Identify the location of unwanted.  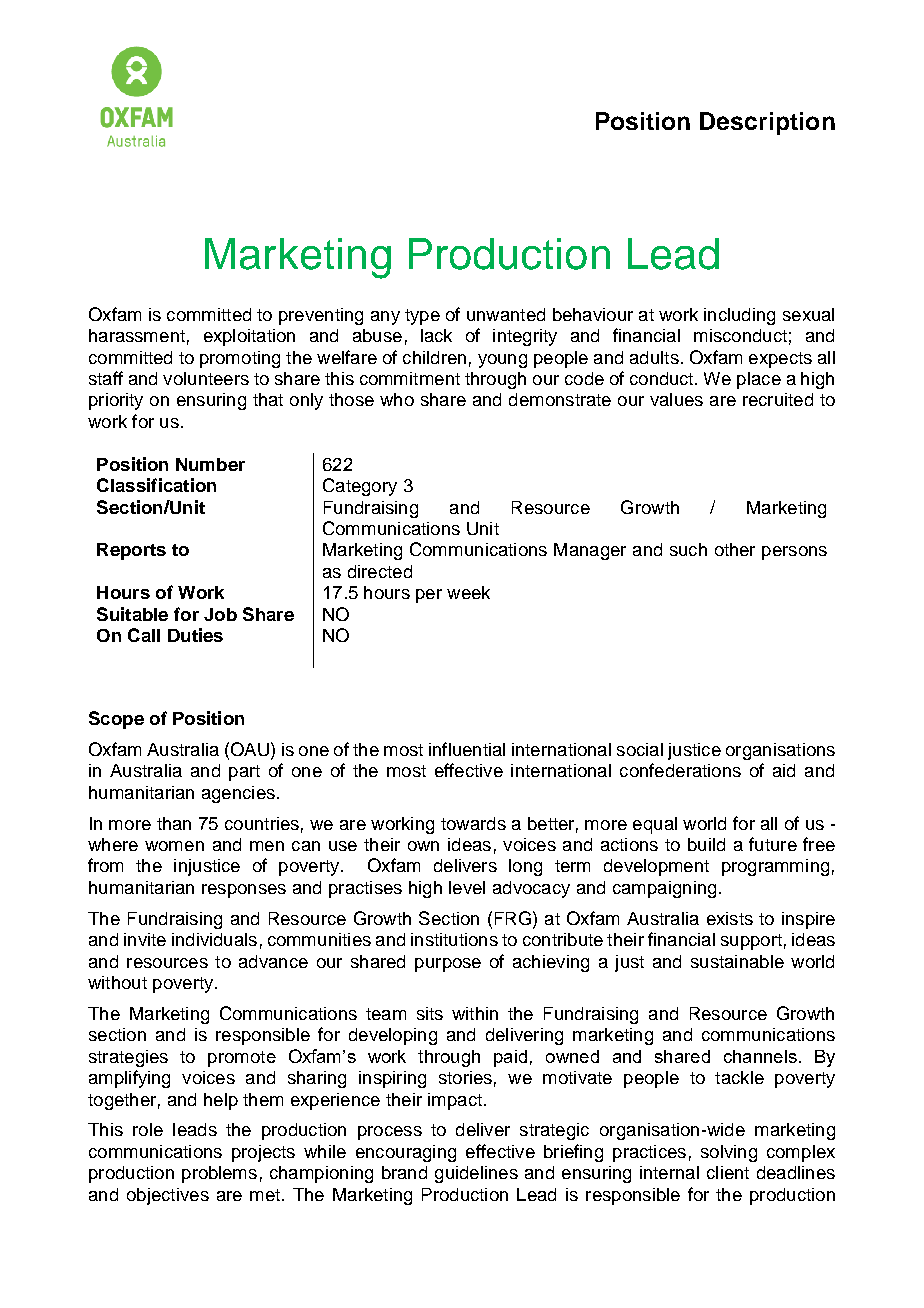
(506, 314).
